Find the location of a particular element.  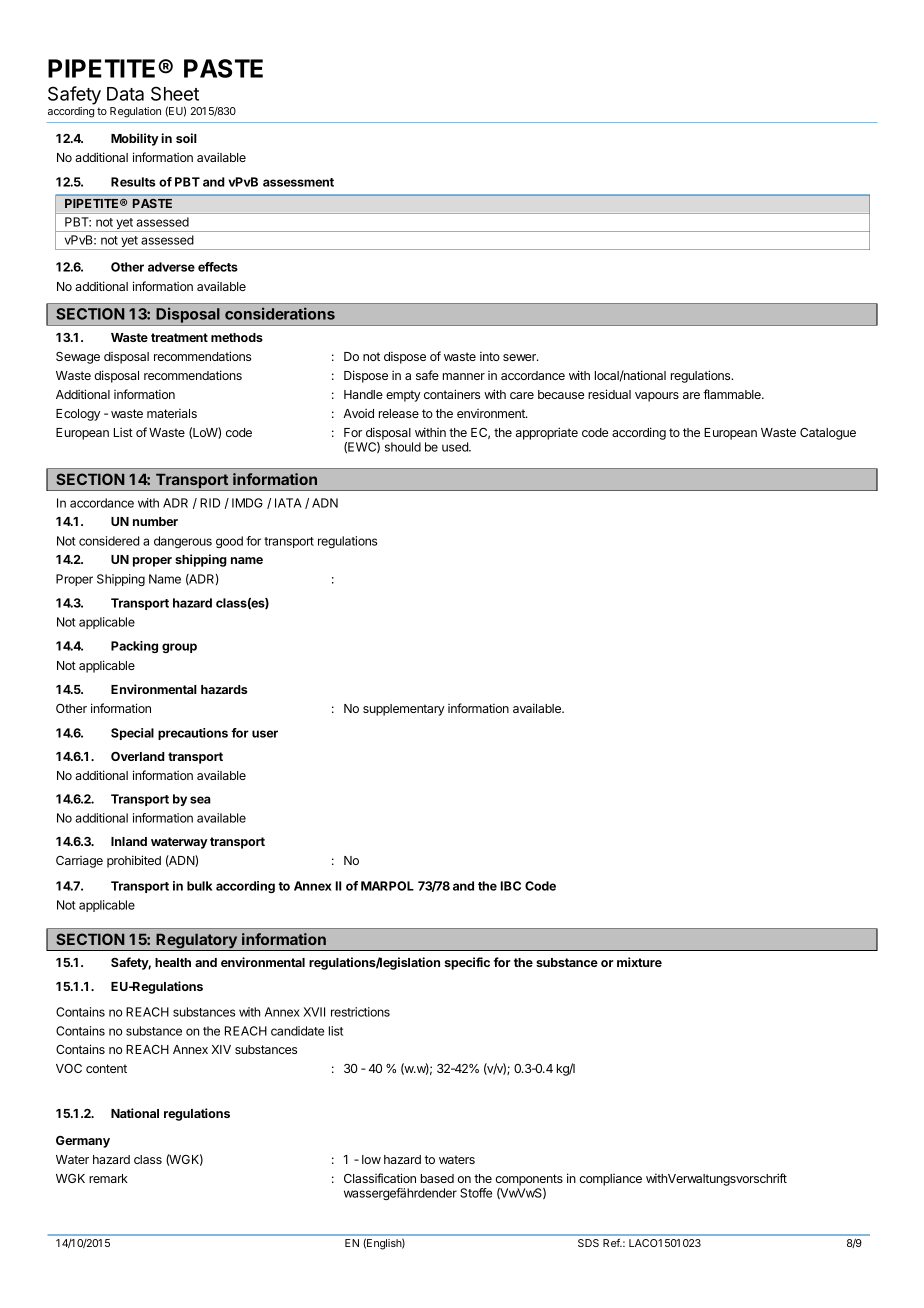

number is located at coordinates (155, 521).
